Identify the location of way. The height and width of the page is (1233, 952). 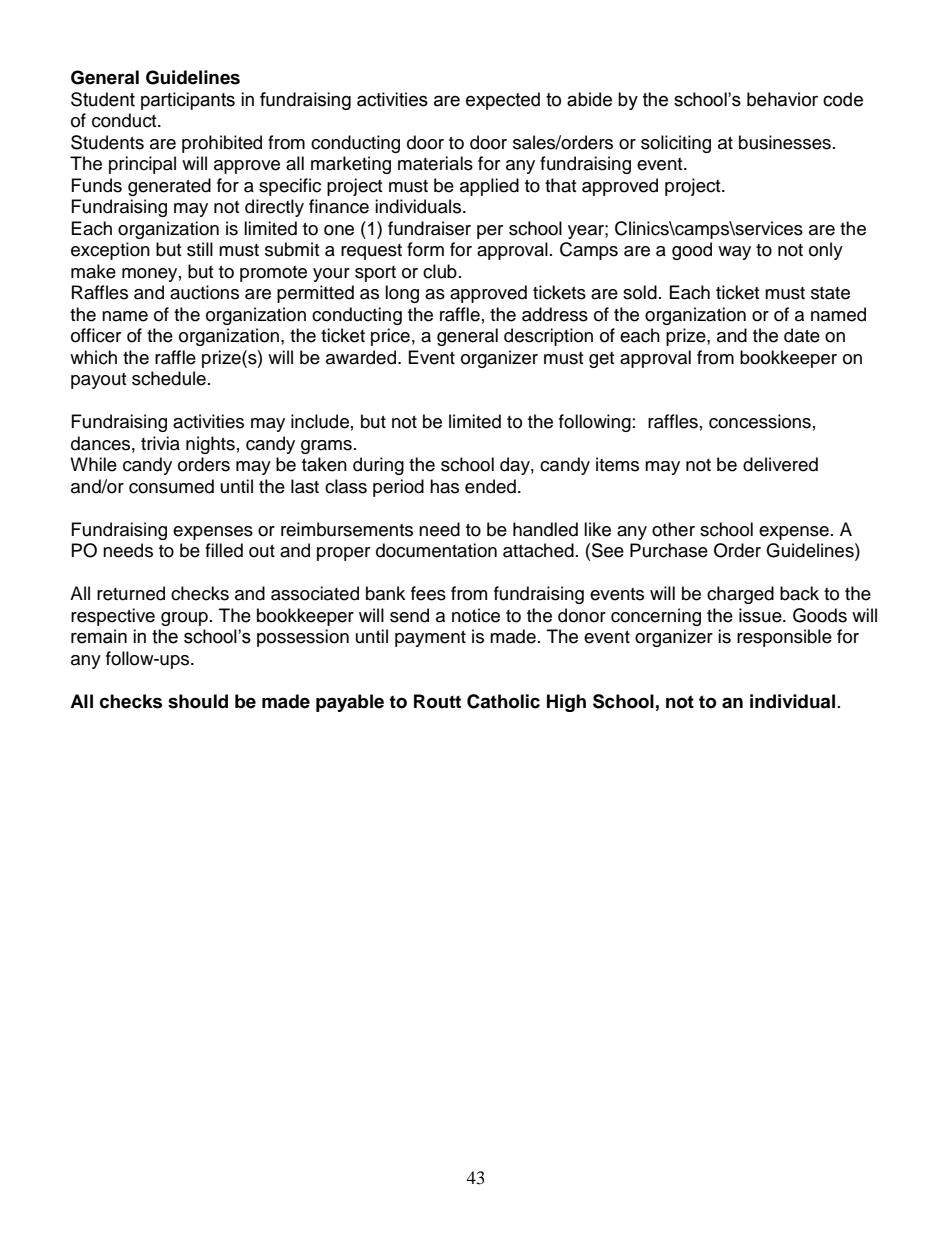
(734, 253).
